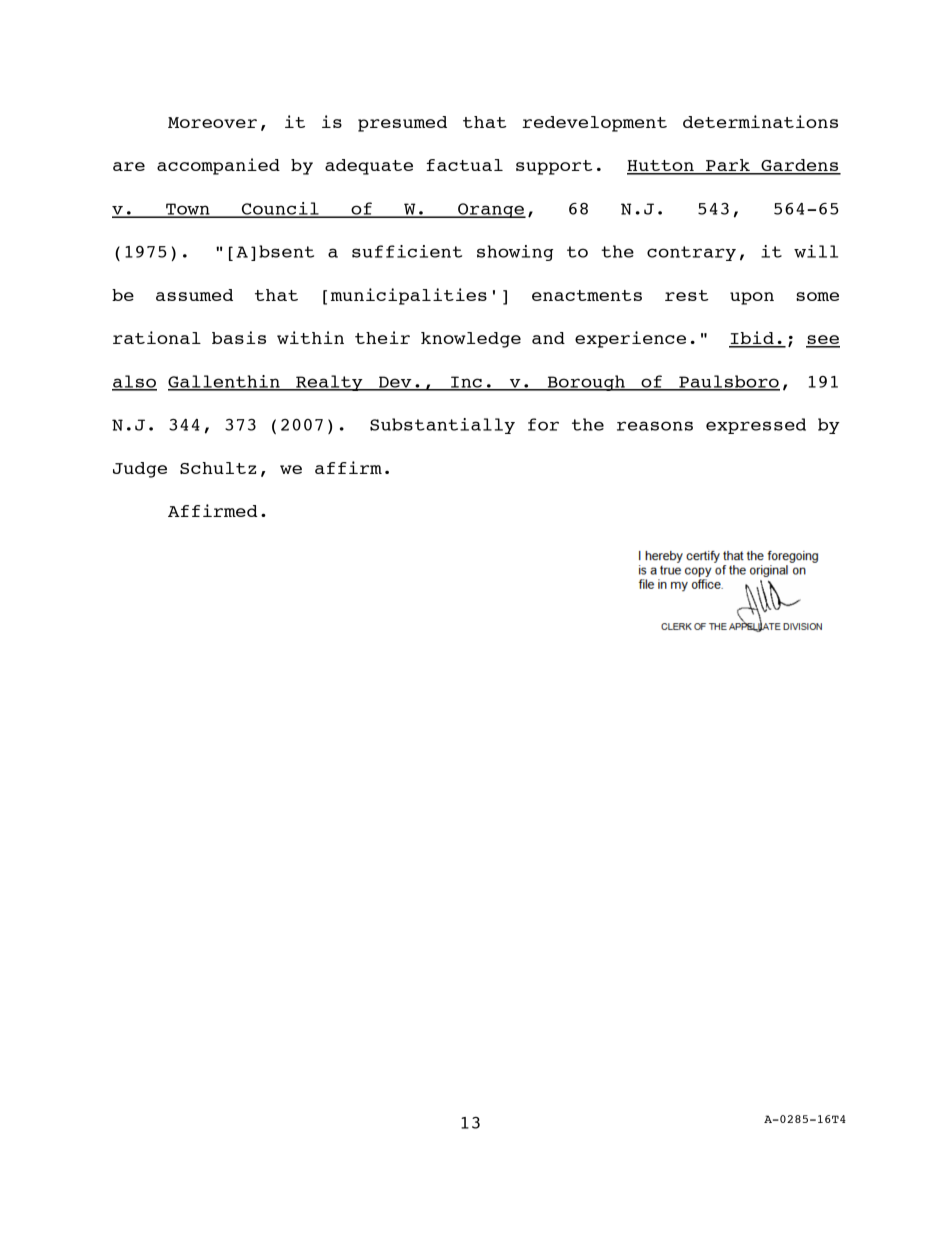 Image resolution: width=952 pixels, height=1233 pixels. What do you see at coordinates (409, 296) in the screenshot?
I see `municipalities` at bounding box center [409, 296].
